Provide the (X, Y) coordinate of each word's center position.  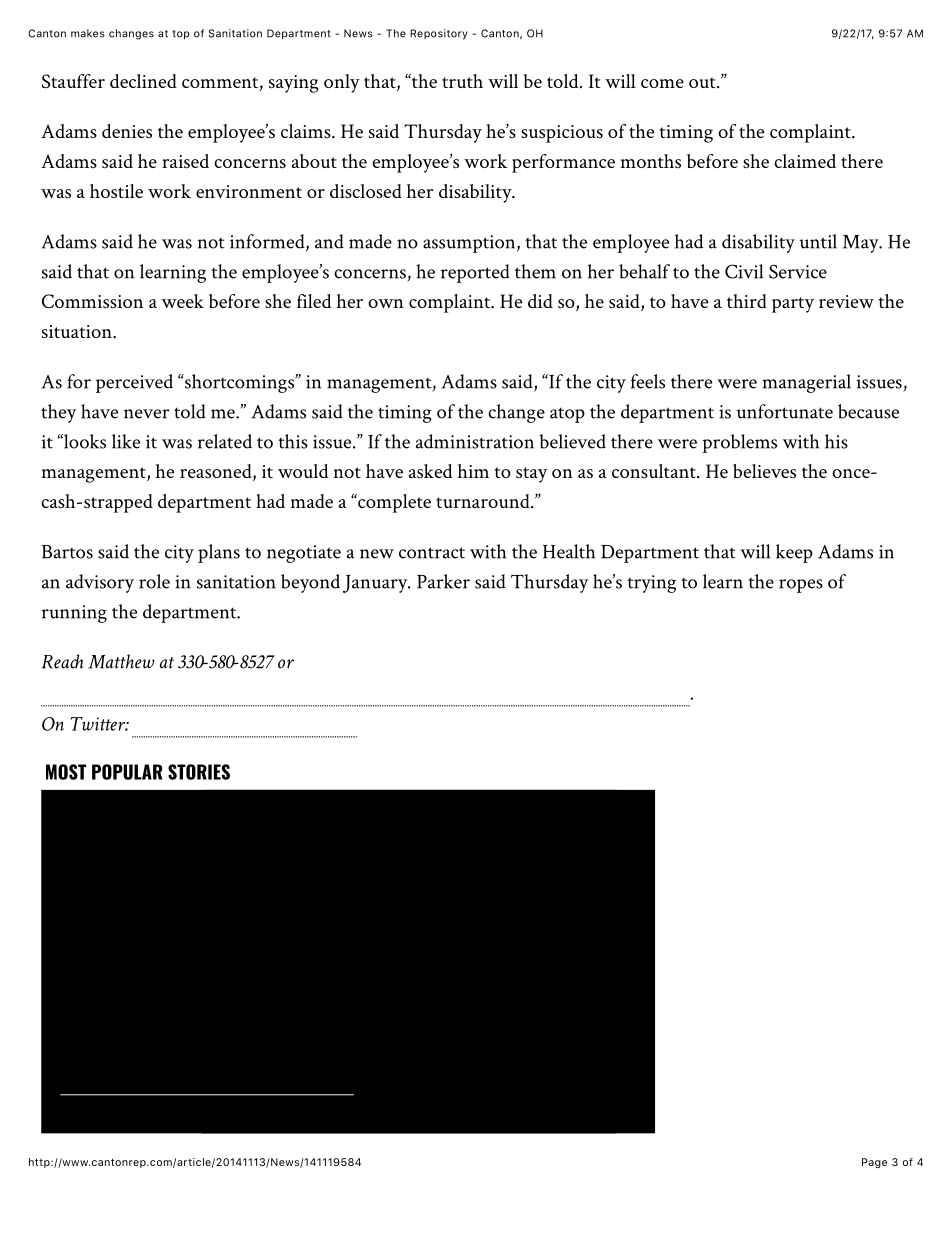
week (183, 301)
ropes (801, 586)
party (793, 305)
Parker (443, 581)
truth (462, 81)
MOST (66, 772)
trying (651, 584)
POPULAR (127, 772)
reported (475, 273)
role (154, 581)
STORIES (199, 772)
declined (143, 81)
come (662, 83)
